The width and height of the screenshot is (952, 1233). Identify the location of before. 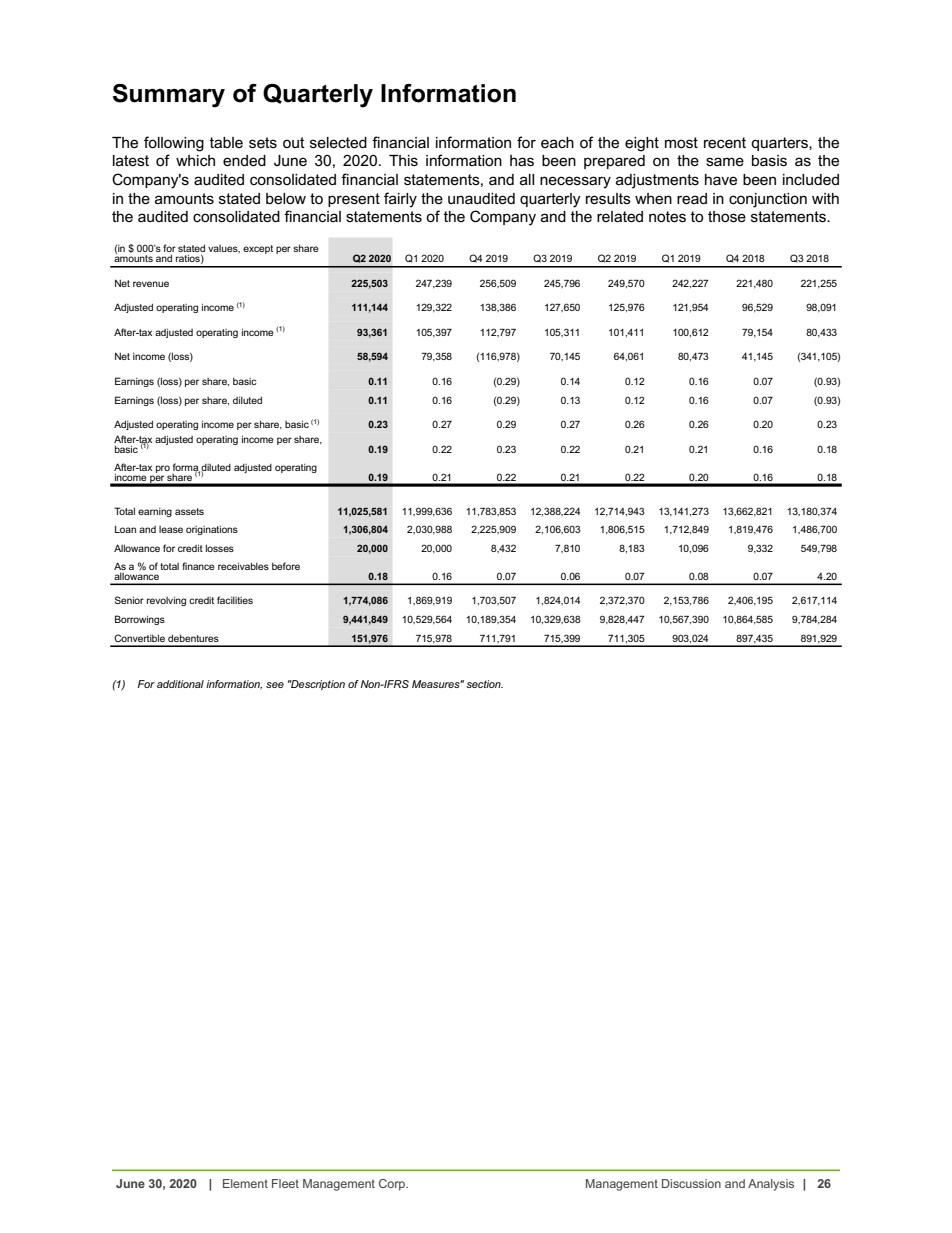
(286, 566).
